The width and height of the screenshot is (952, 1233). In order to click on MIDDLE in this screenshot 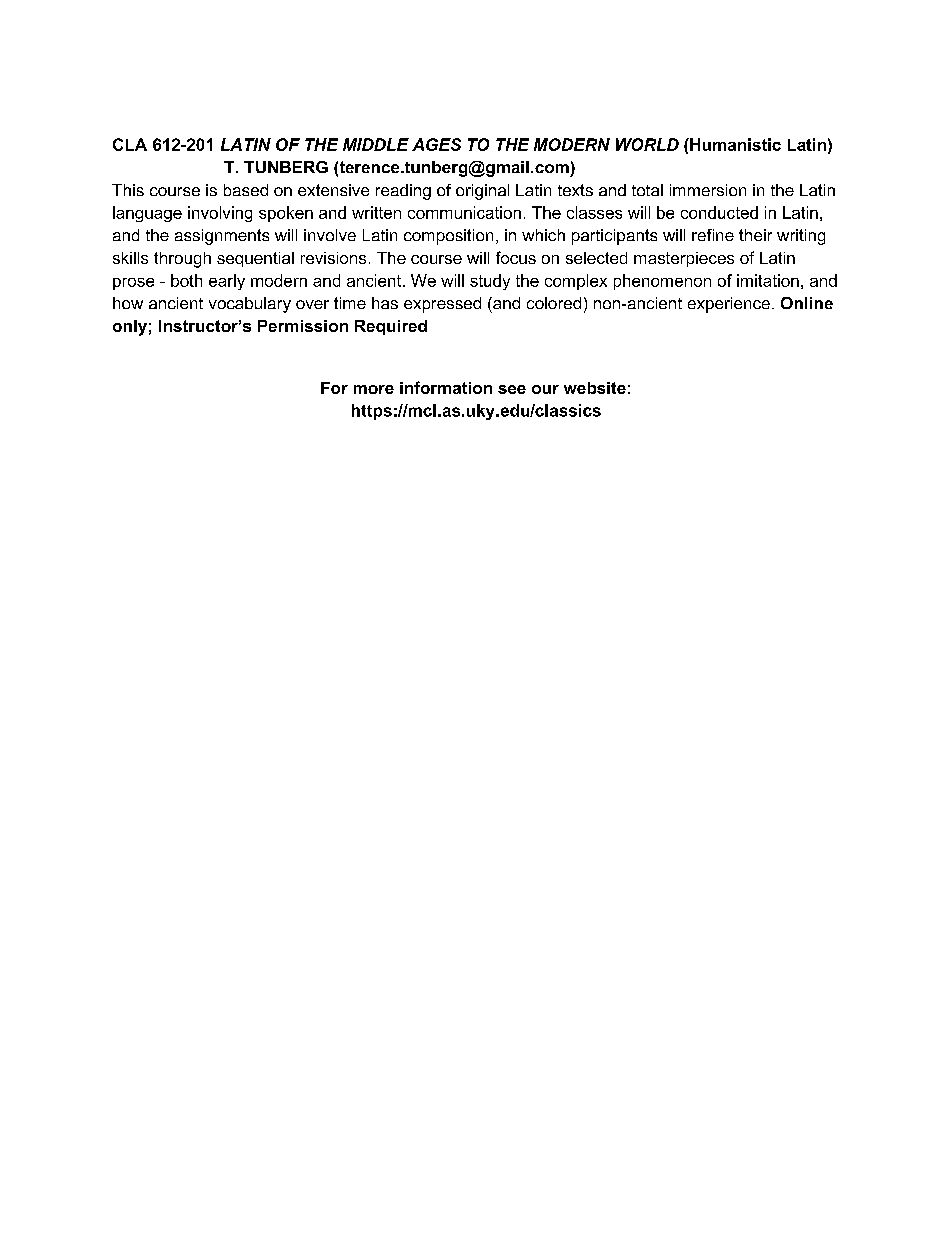, I will do `click(376, 144)`.
